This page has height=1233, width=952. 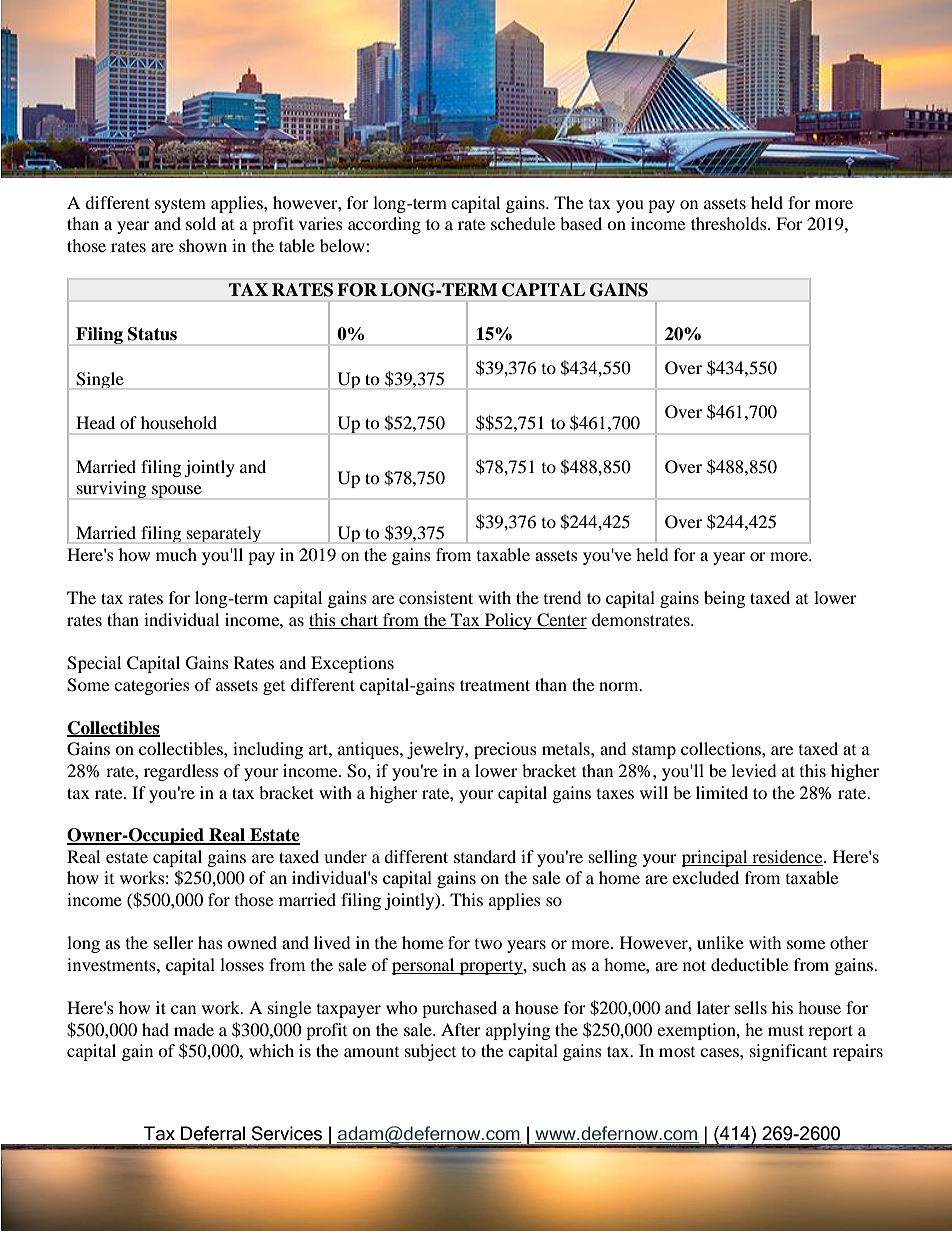 I want to click on treatment, so click(x=495, y=685).
